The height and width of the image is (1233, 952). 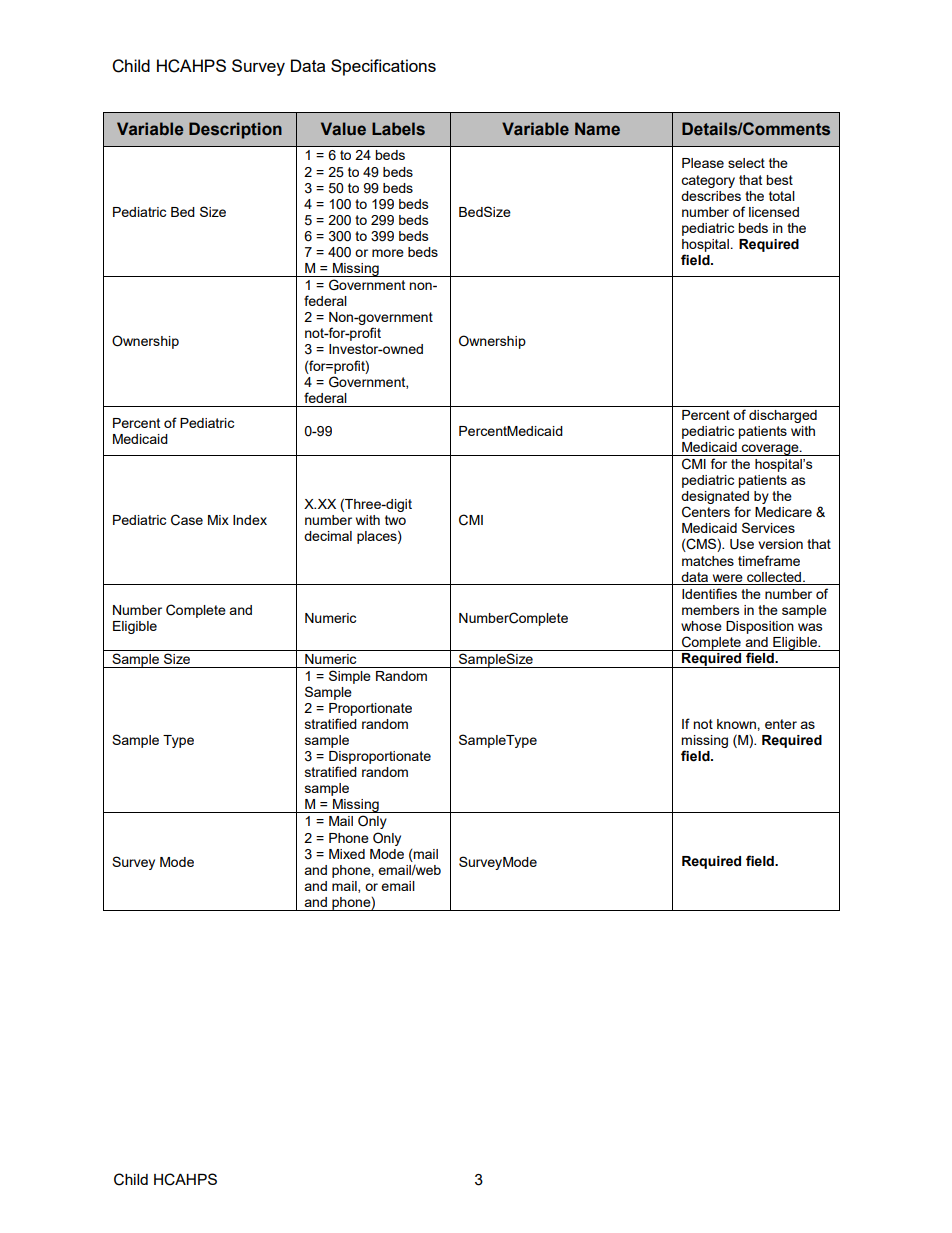 I want to click on decimal, so click(x=328, y=536).
